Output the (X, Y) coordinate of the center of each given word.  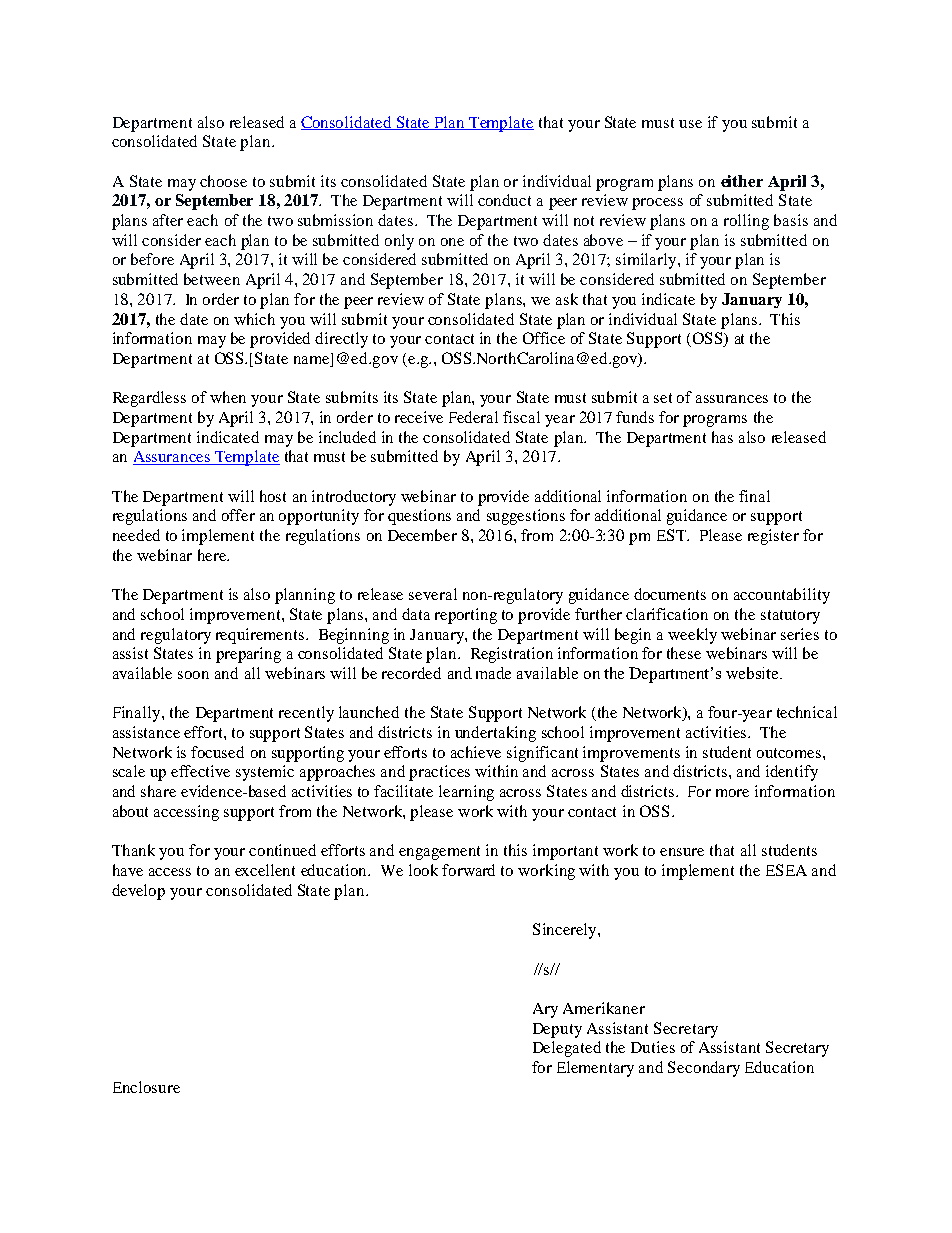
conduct (504, 200)
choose (223, 181)
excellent (265, 870)
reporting (466, 616)
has (722, 437)
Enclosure (146, 1087)
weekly (692, 636)
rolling (746, 222)
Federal (473, 417)
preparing (248, 655)
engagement (439, 853)
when (228, 397)
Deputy (557, 1030)
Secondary (704, 1069)
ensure (682, 852)
